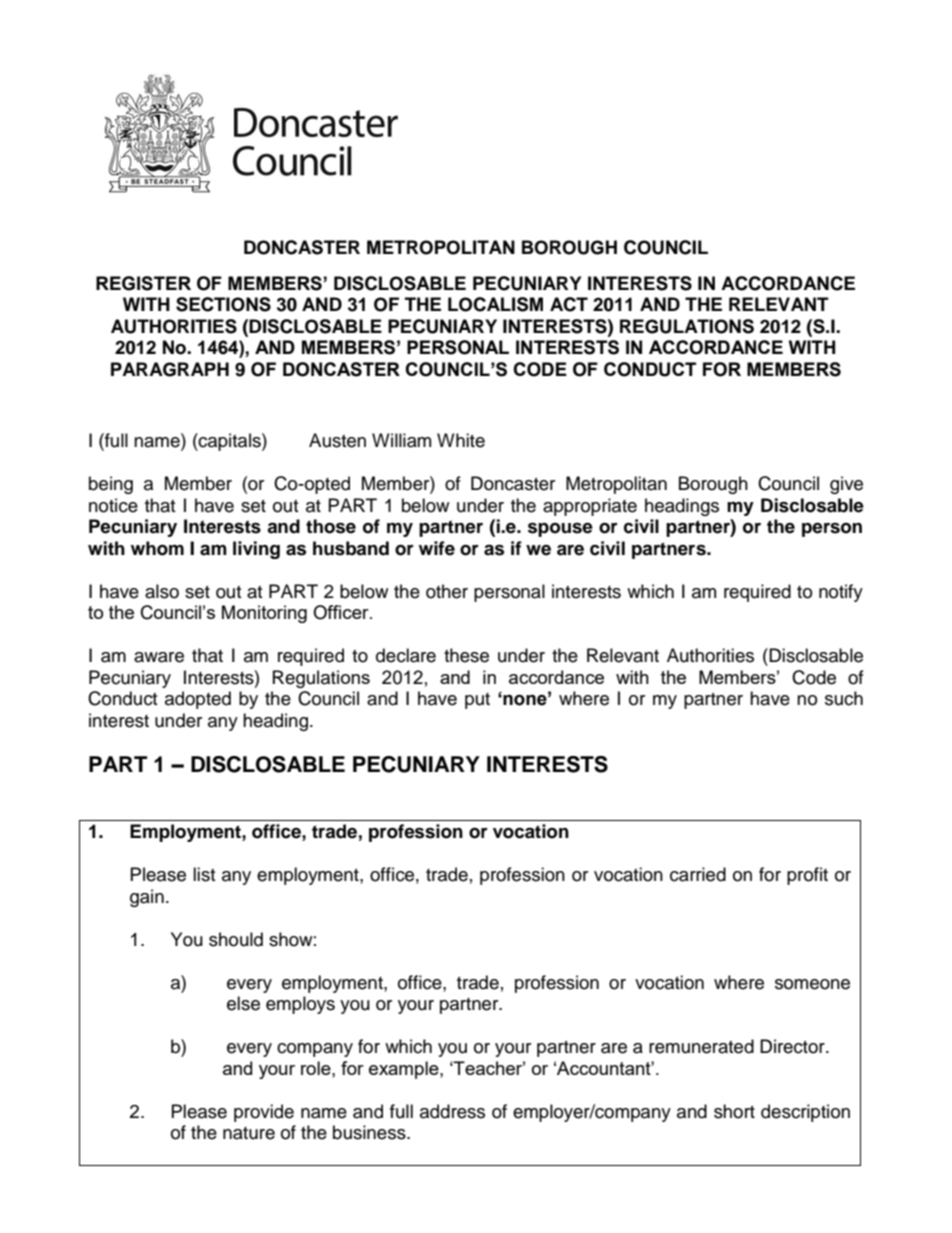 The width and height of the screenshot is (952, 1233). I want to click on provide, so click(264, 1113).
